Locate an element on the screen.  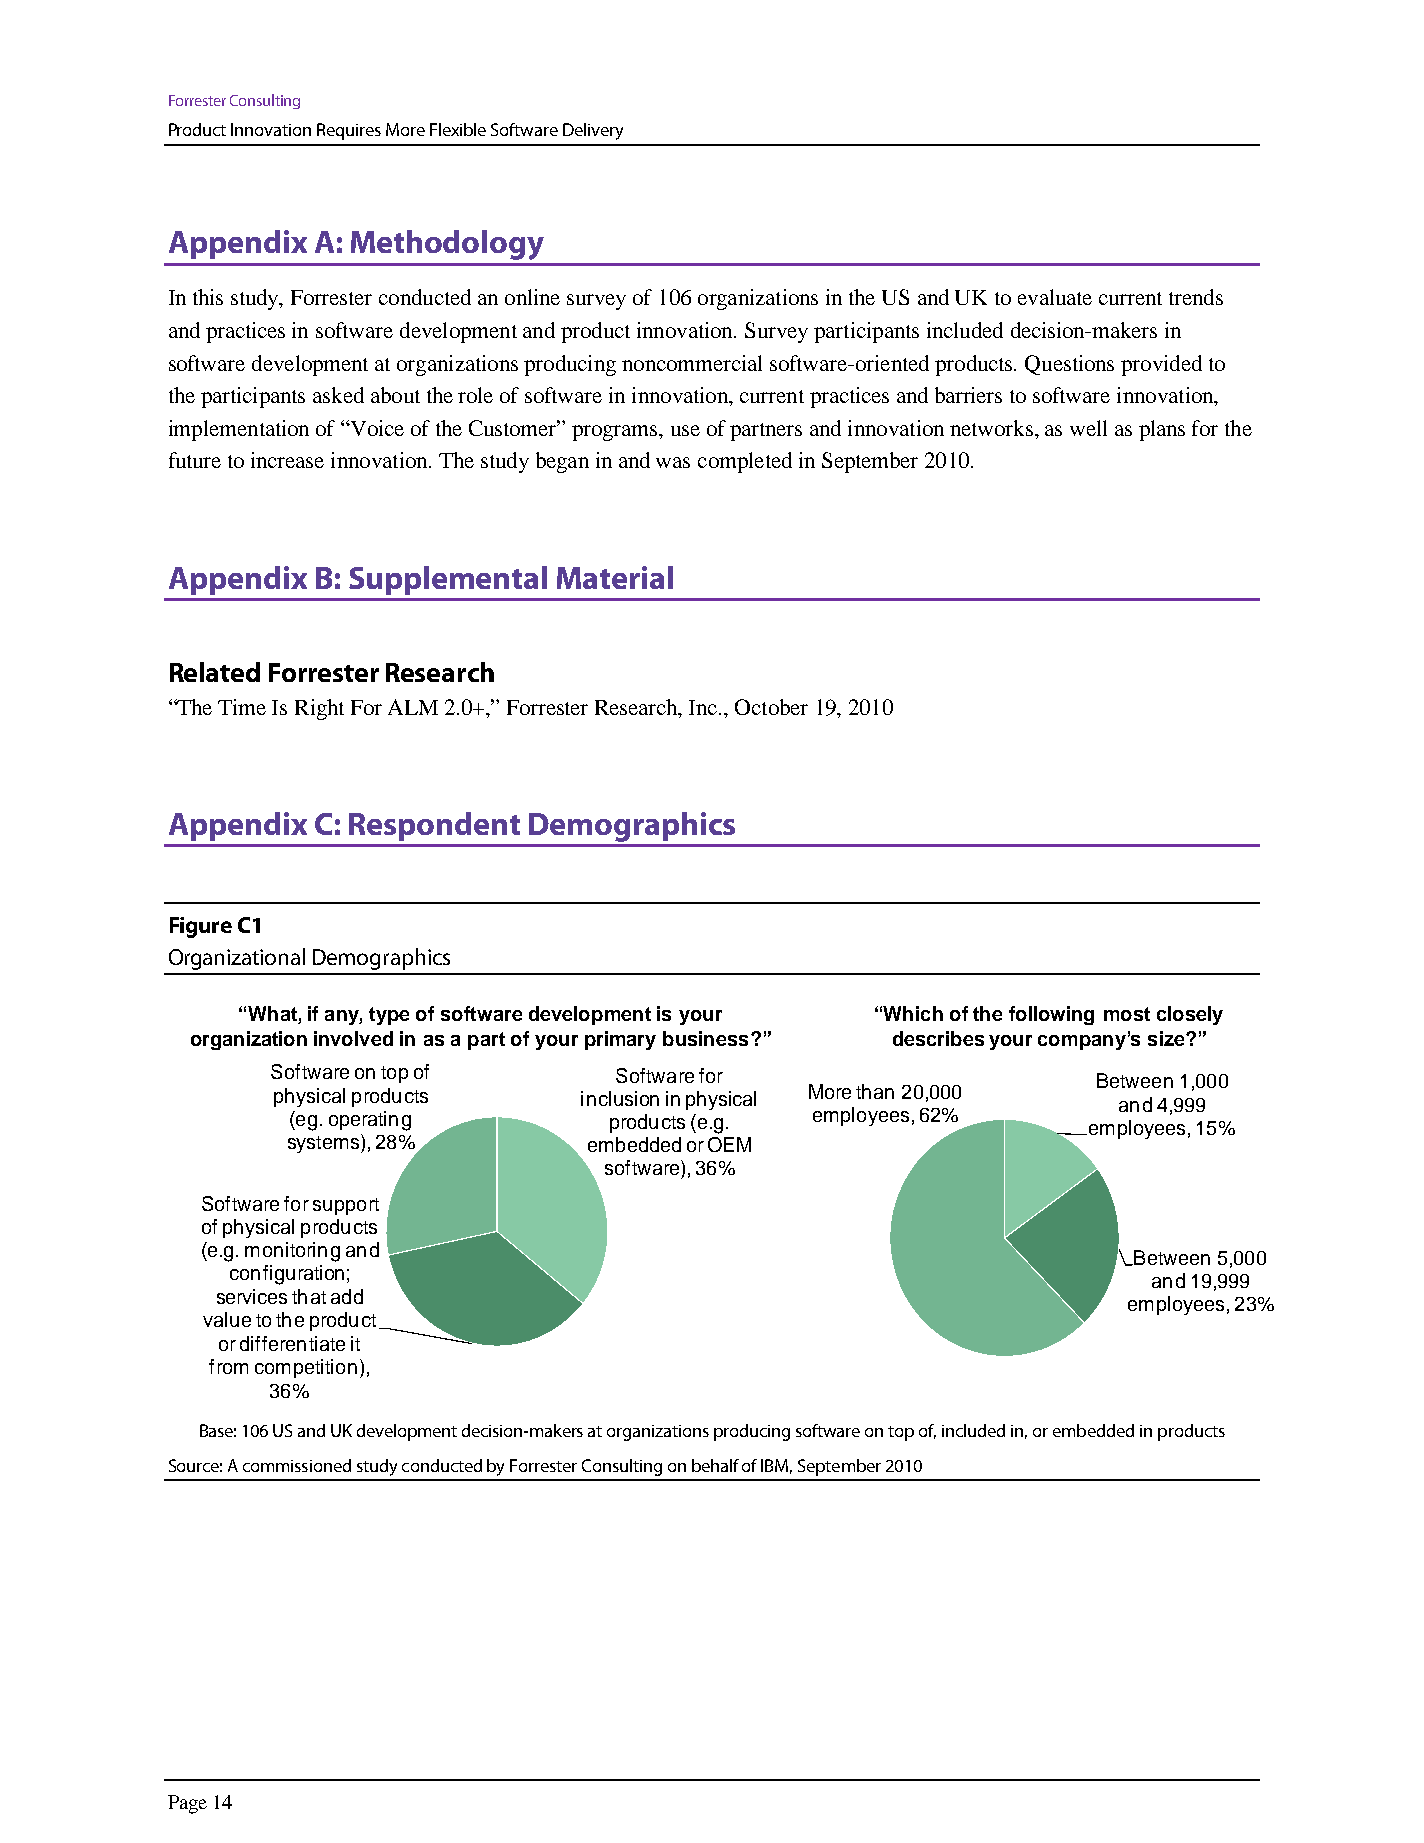
business is located at coordinates (705, 1038).
